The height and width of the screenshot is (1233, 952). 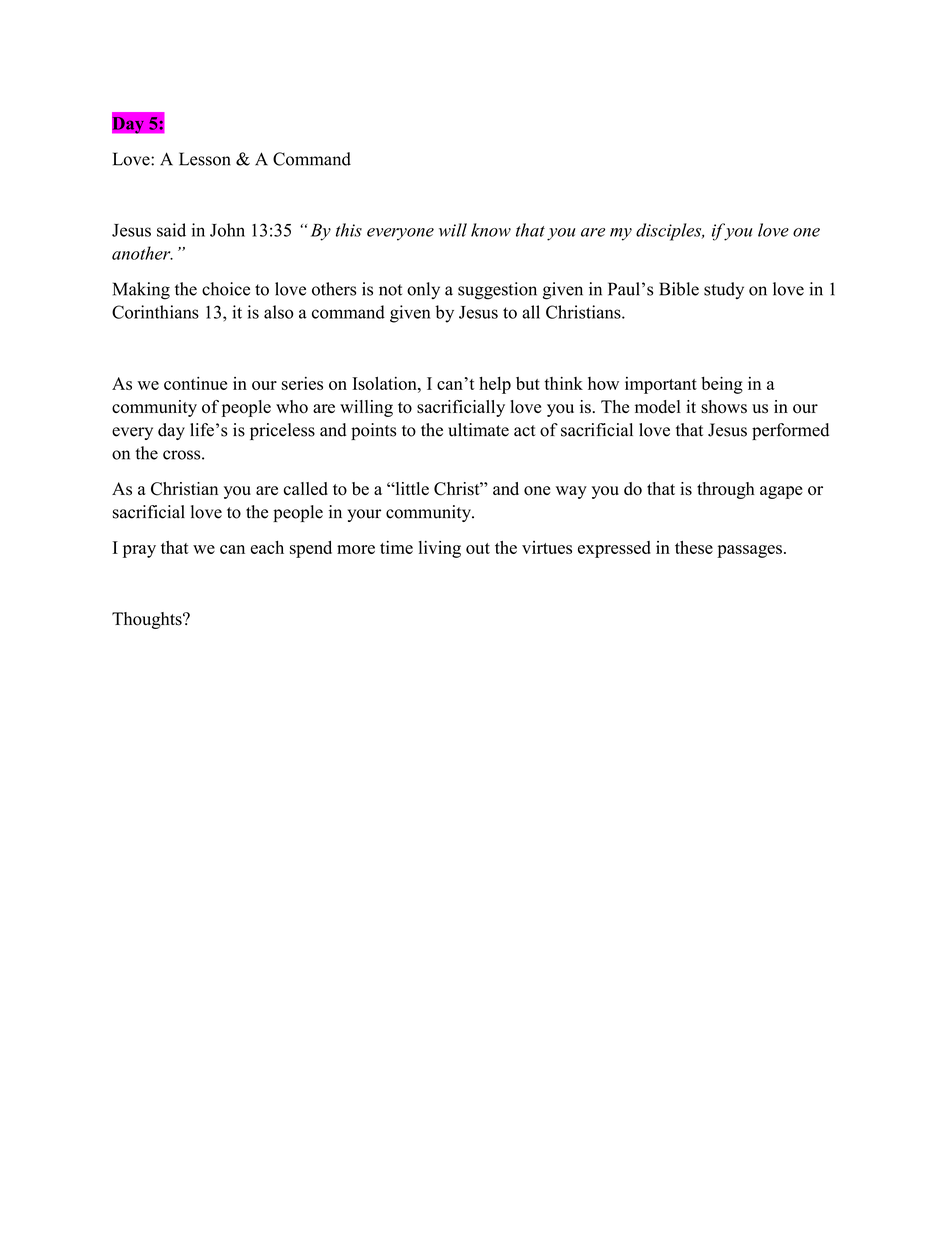 I want to click on choice, so click(x=226, y=289).
